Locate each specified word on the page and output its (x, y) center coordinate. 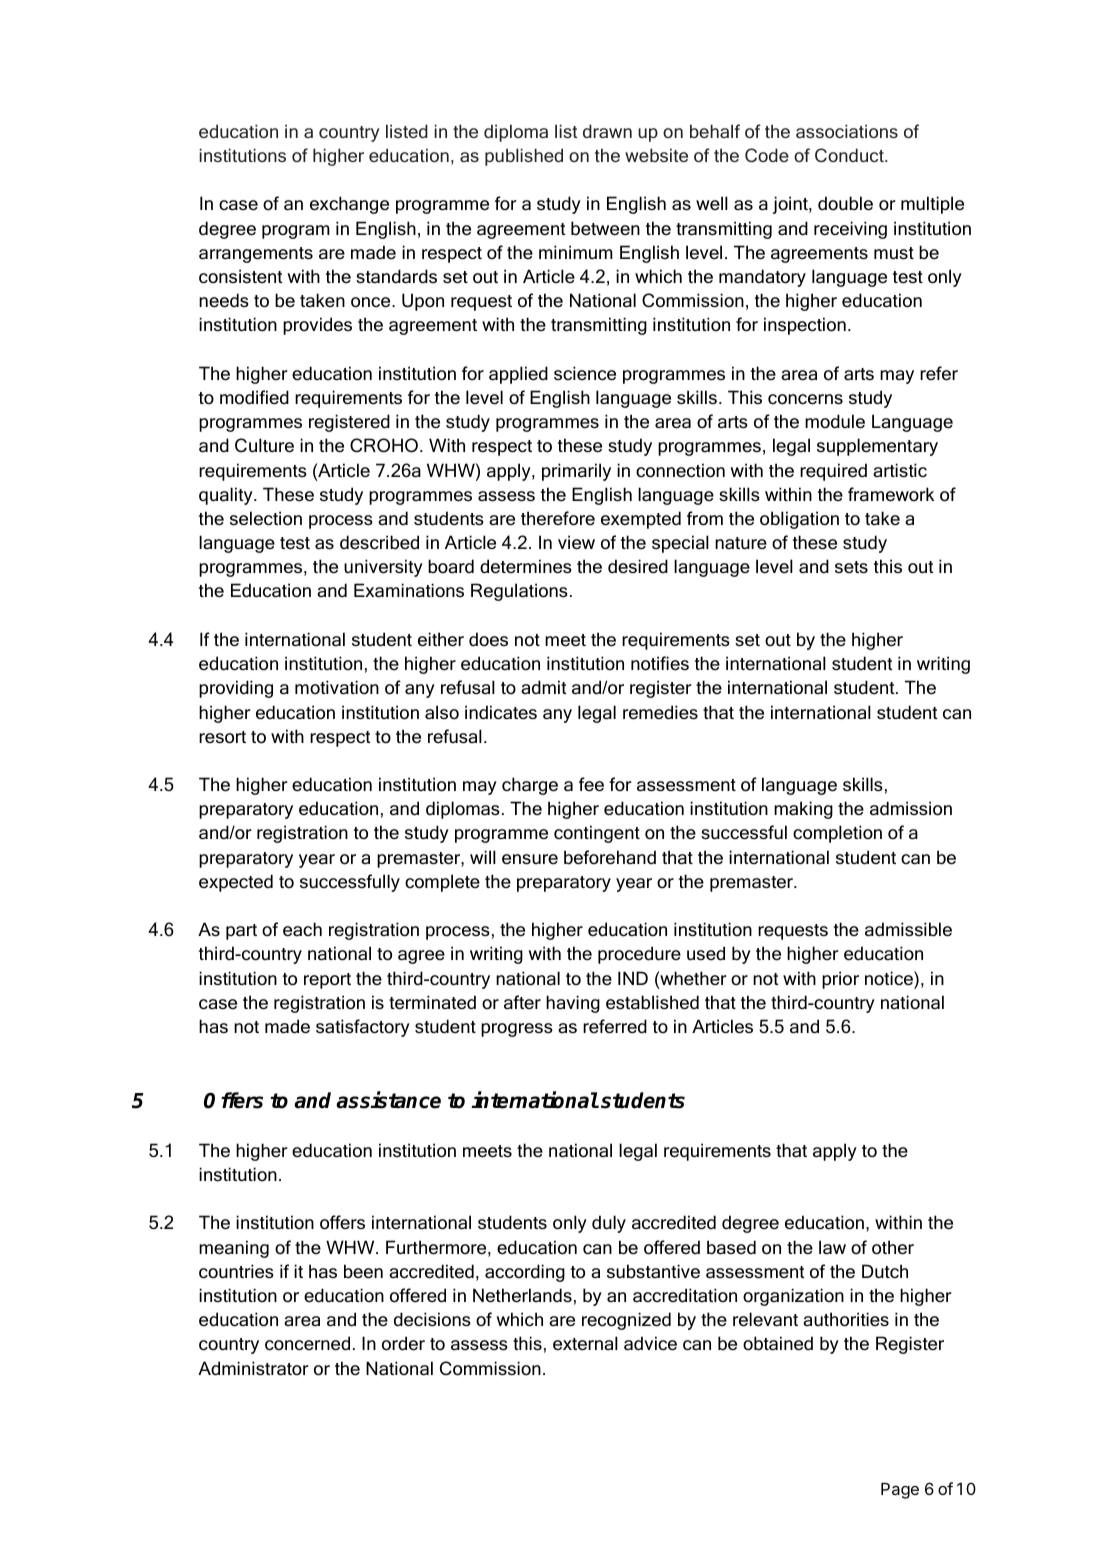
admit (544, 687)
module (835, 421)
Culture (264, 445)
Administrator (253, 1368)
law (832, 1247)
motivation (337, 687)
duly (609, 1224)
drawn (607, 131)
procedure (639, 955)
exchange (349, 205)
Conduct (850, 155)
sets (851, 567)
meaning (234, 1249)
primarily (576, 472)
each (302, 929)
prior (840, 980)
